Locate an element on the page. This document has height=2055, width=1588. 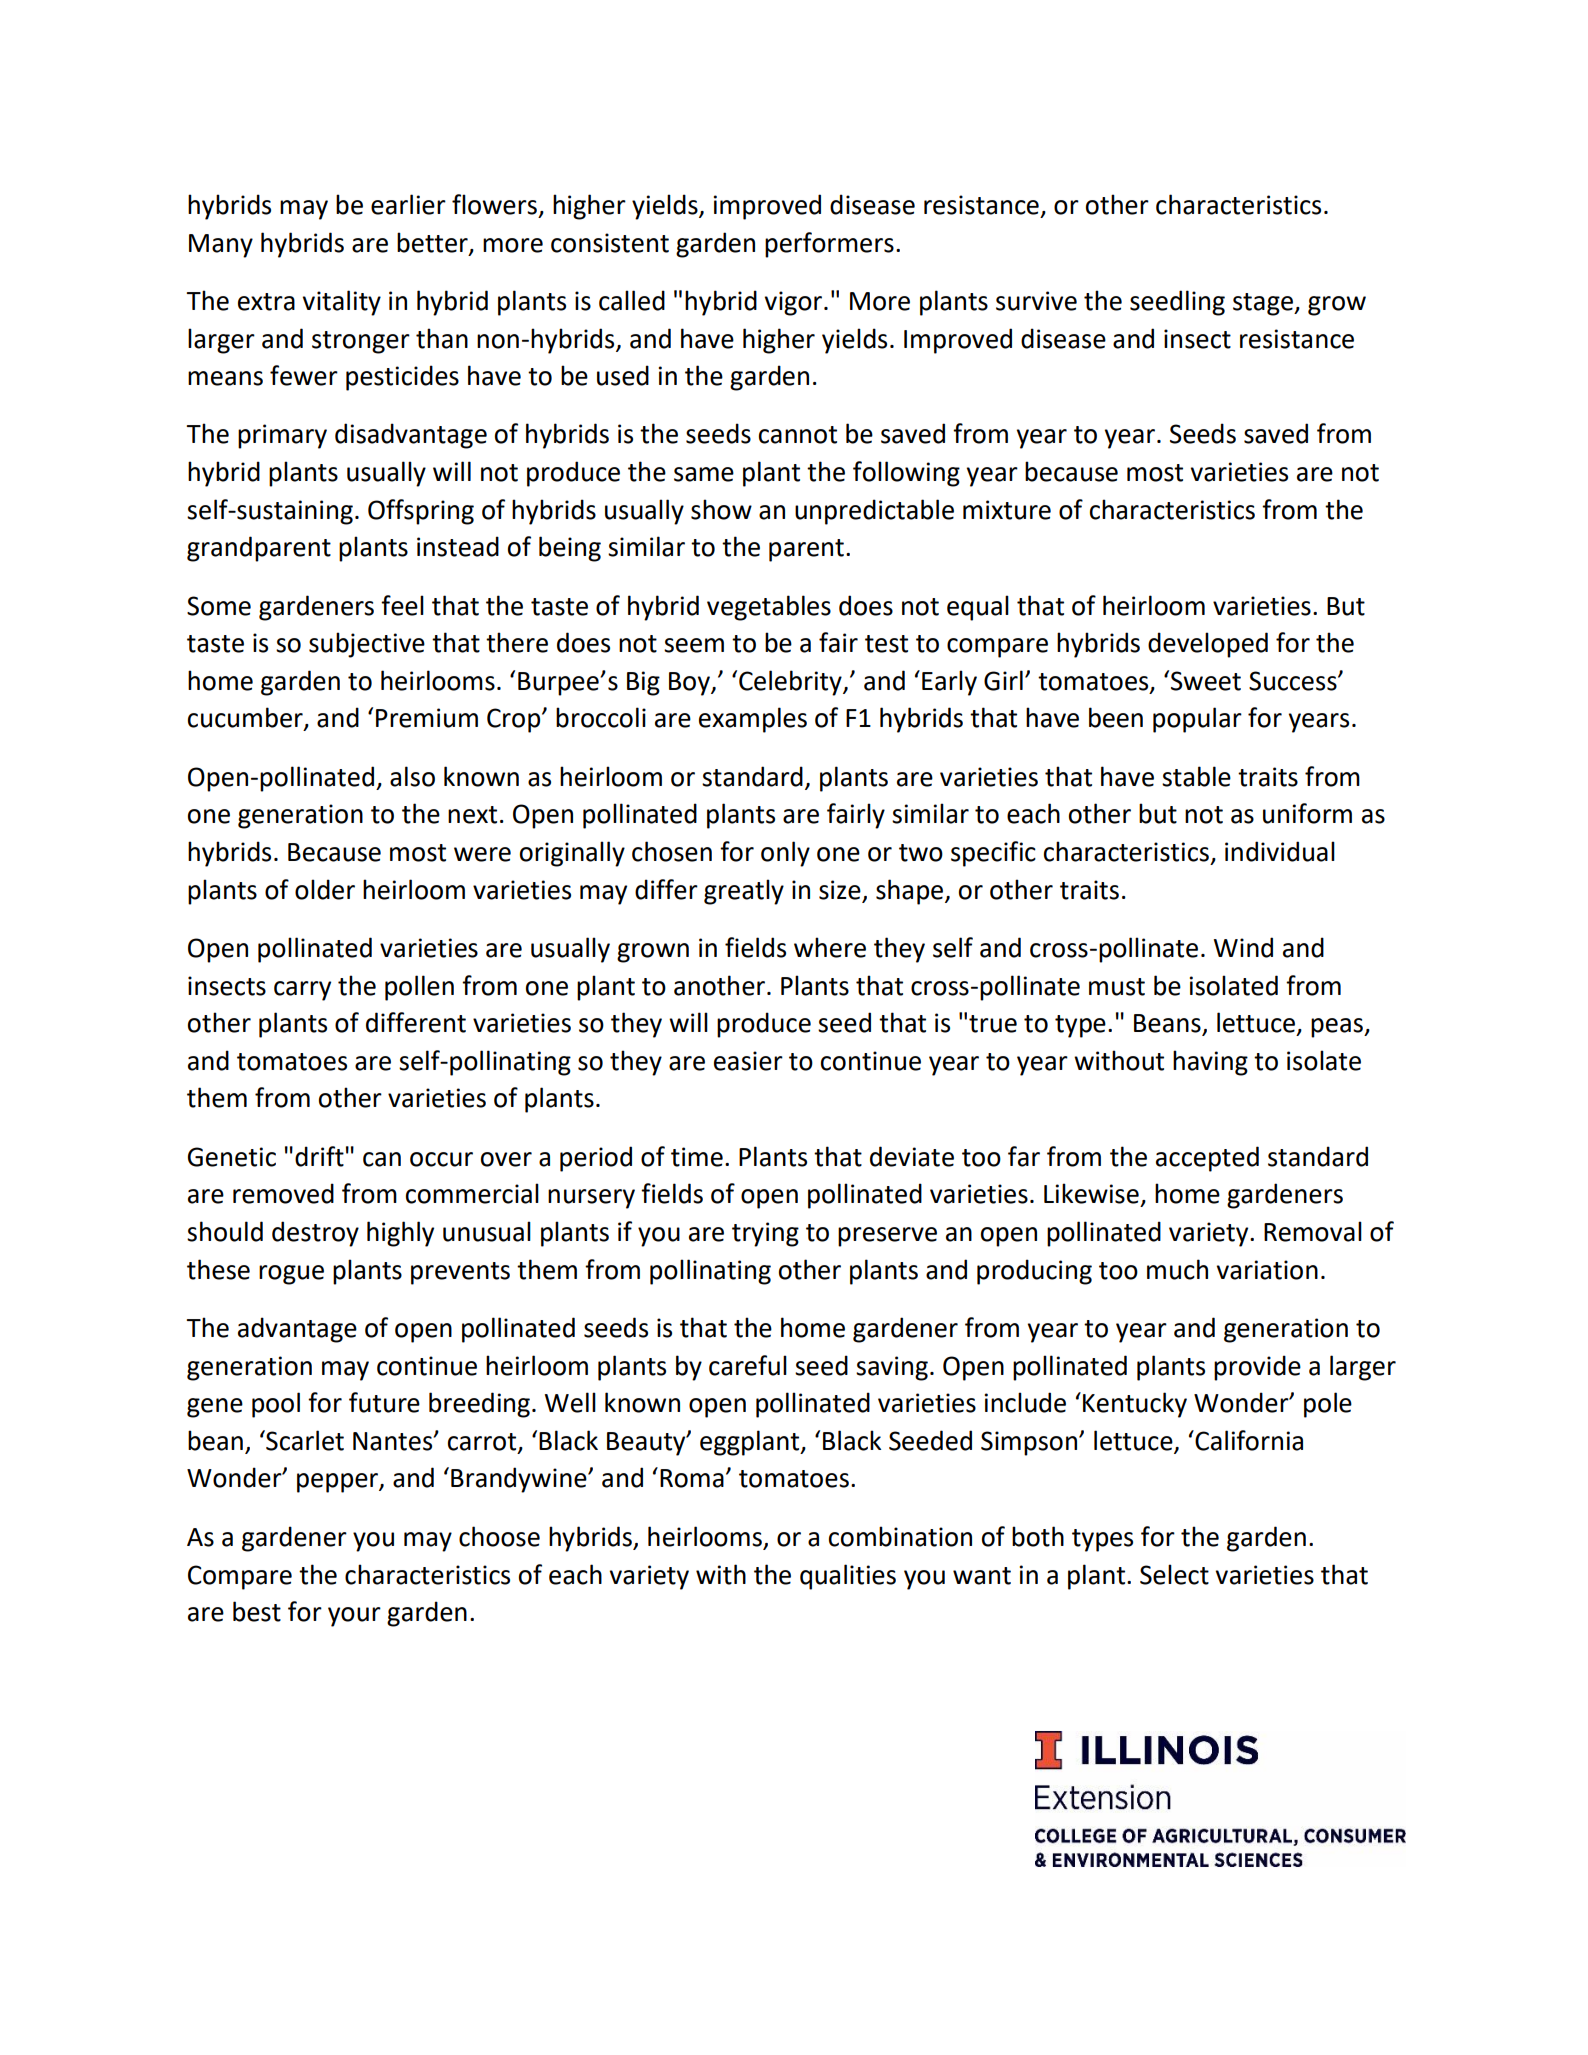
better is located at coordinates (433, 243).
